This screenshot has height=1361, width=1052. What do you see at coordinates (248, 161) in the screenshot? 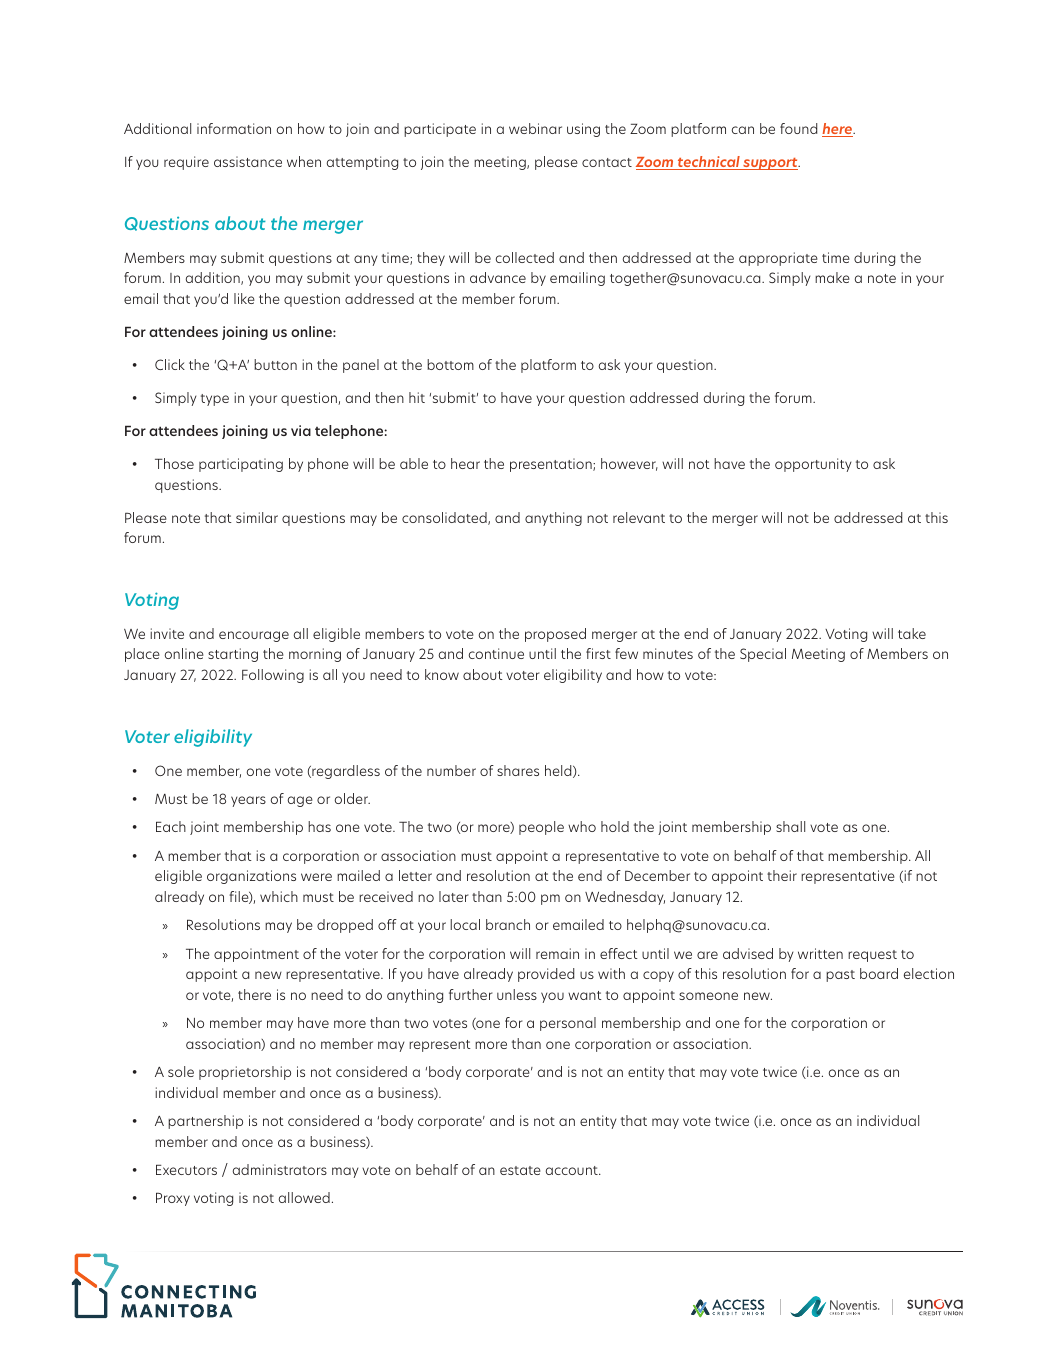
I see `assistance` at bounding box center [248, 161].
